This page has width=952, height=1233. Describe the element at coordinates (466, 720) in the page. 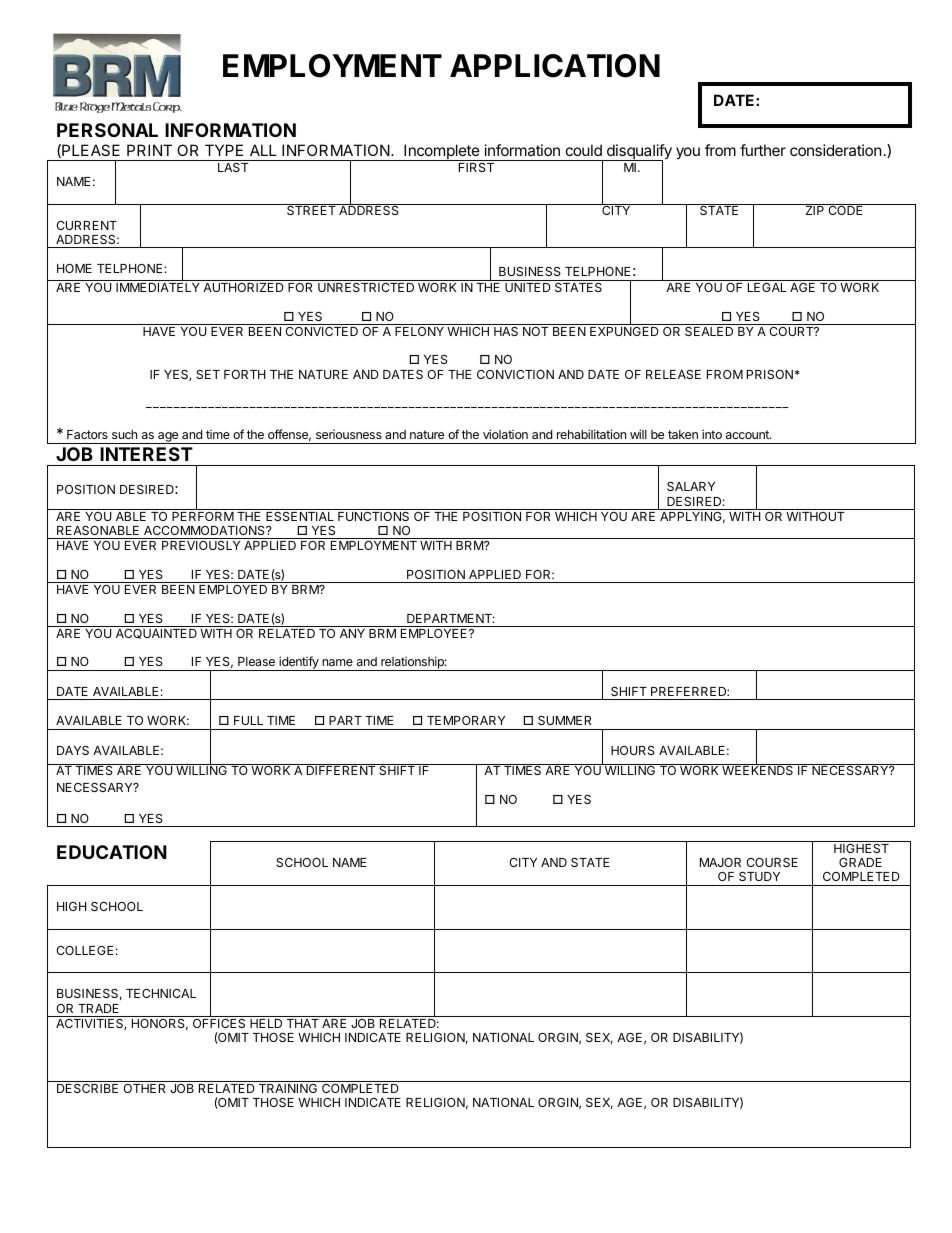

I see `TEMPORARY` at that location.
